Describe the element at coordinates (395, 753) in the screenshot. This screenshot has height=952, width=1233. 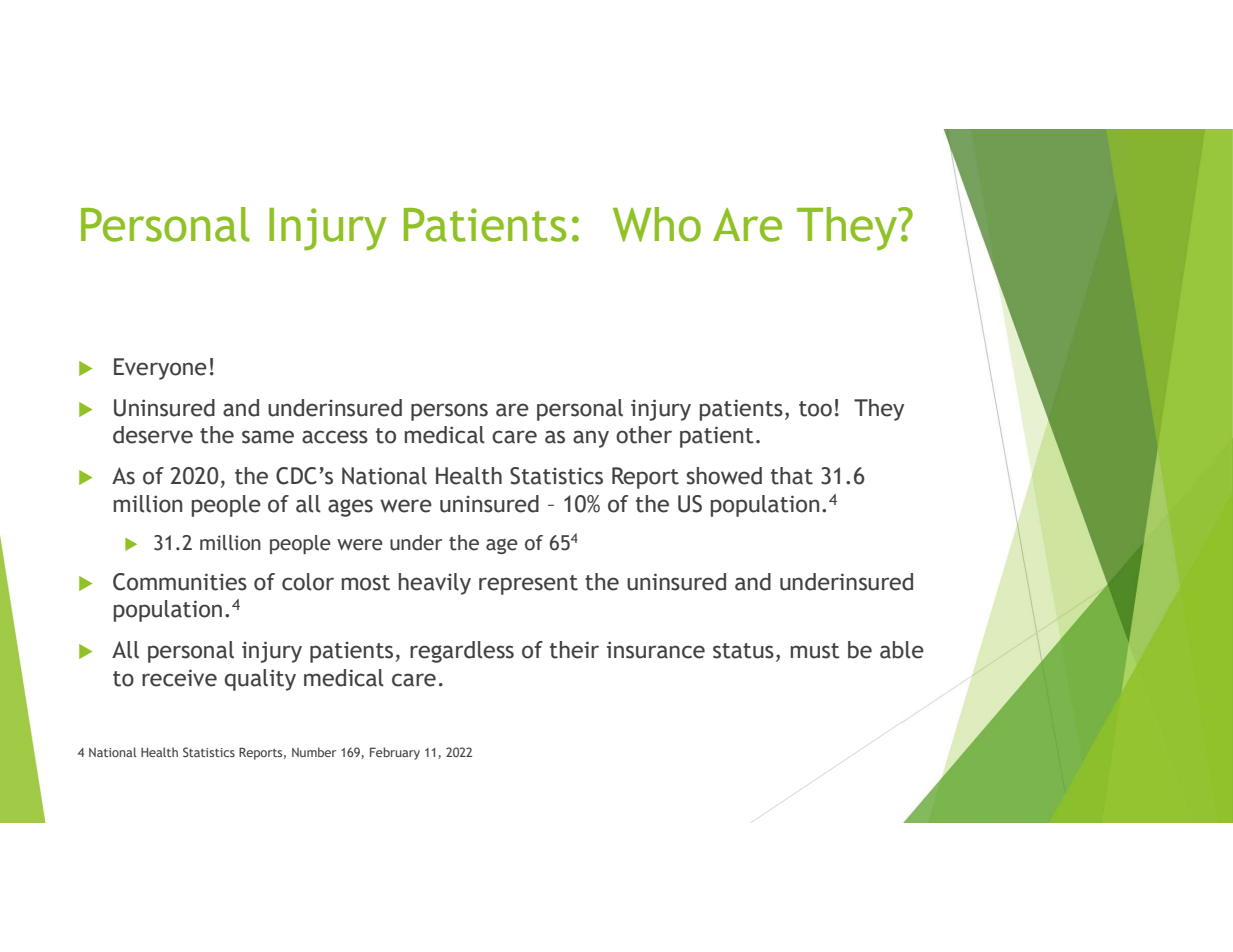
I see `February` at that location.
